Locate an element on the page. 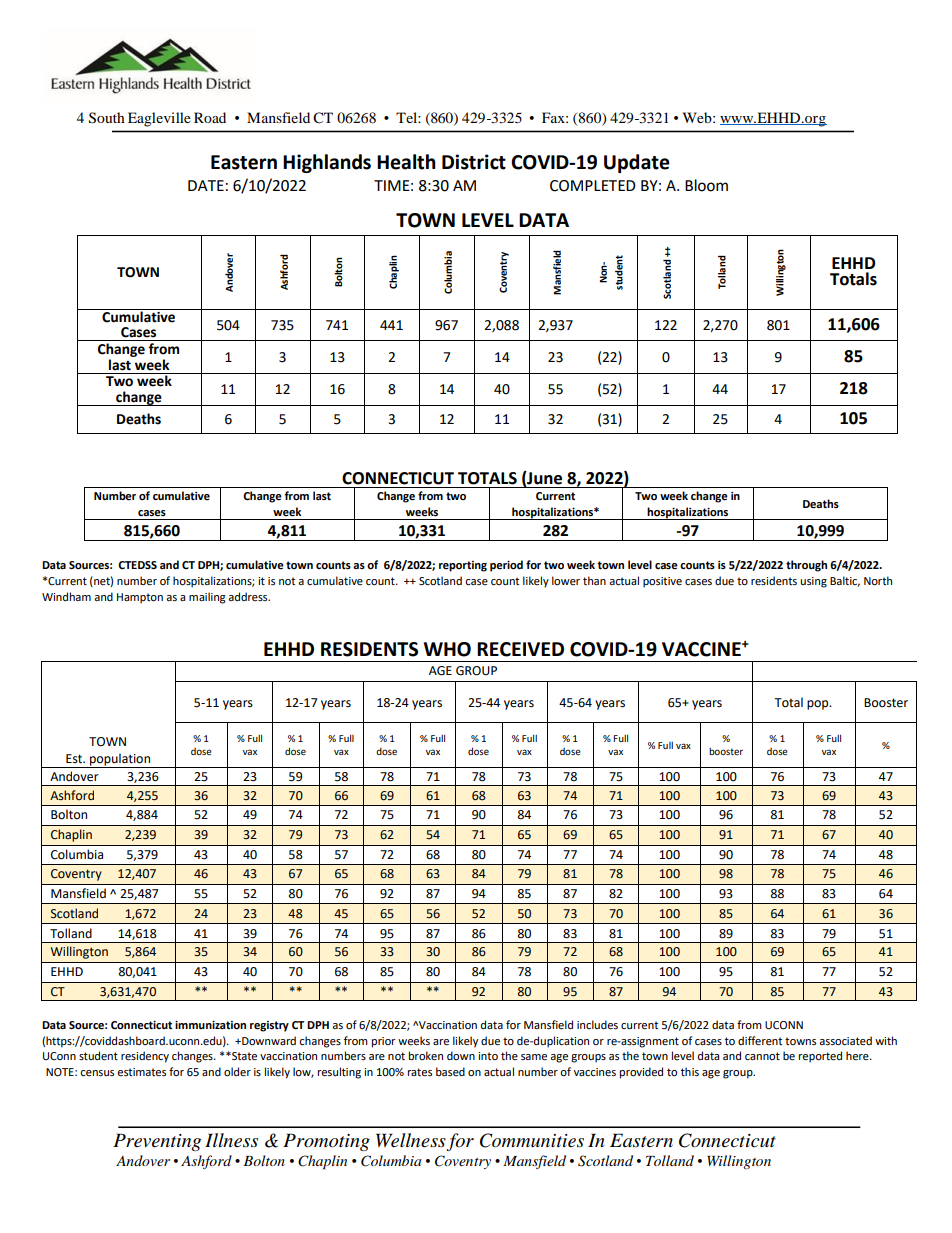  District is located at coordinates (474, 162).
